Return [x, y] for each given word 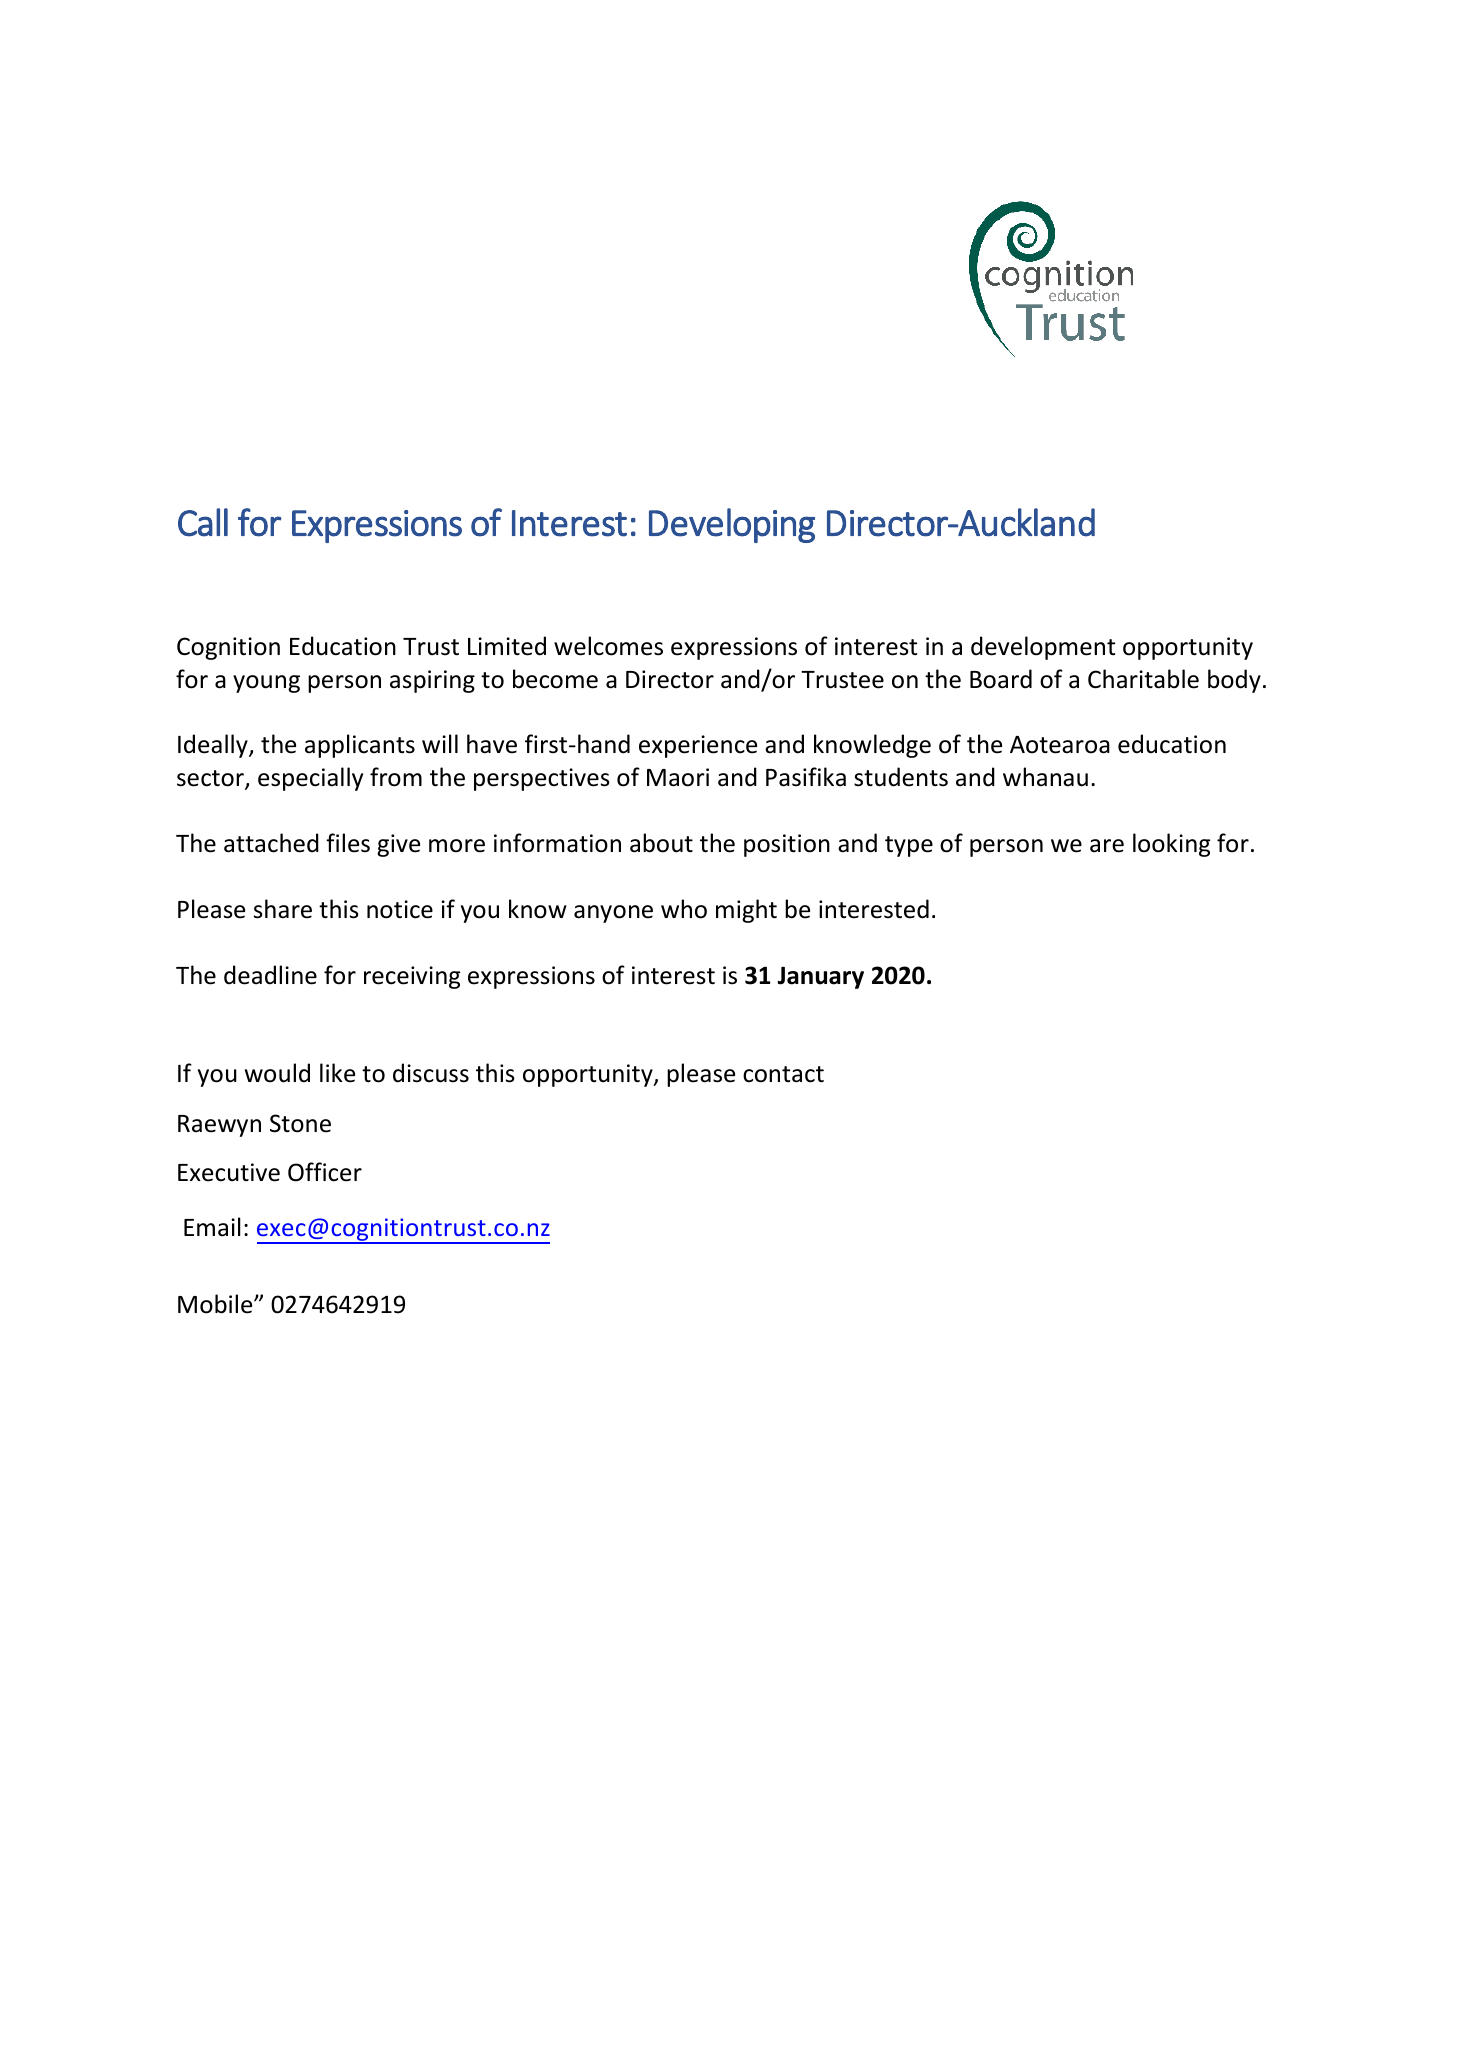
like [337, 1073]
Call [203, 522]
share [283, 909]
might [746, 911]
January [820, 978]
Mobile [216, 1304]
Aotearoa [1060, 745]
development [1043, 648]
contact [783, 1074]
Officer [325, 1172]
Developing [732, 525]
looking [1171, 845]
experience [698, 746]
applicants [360, 746]
